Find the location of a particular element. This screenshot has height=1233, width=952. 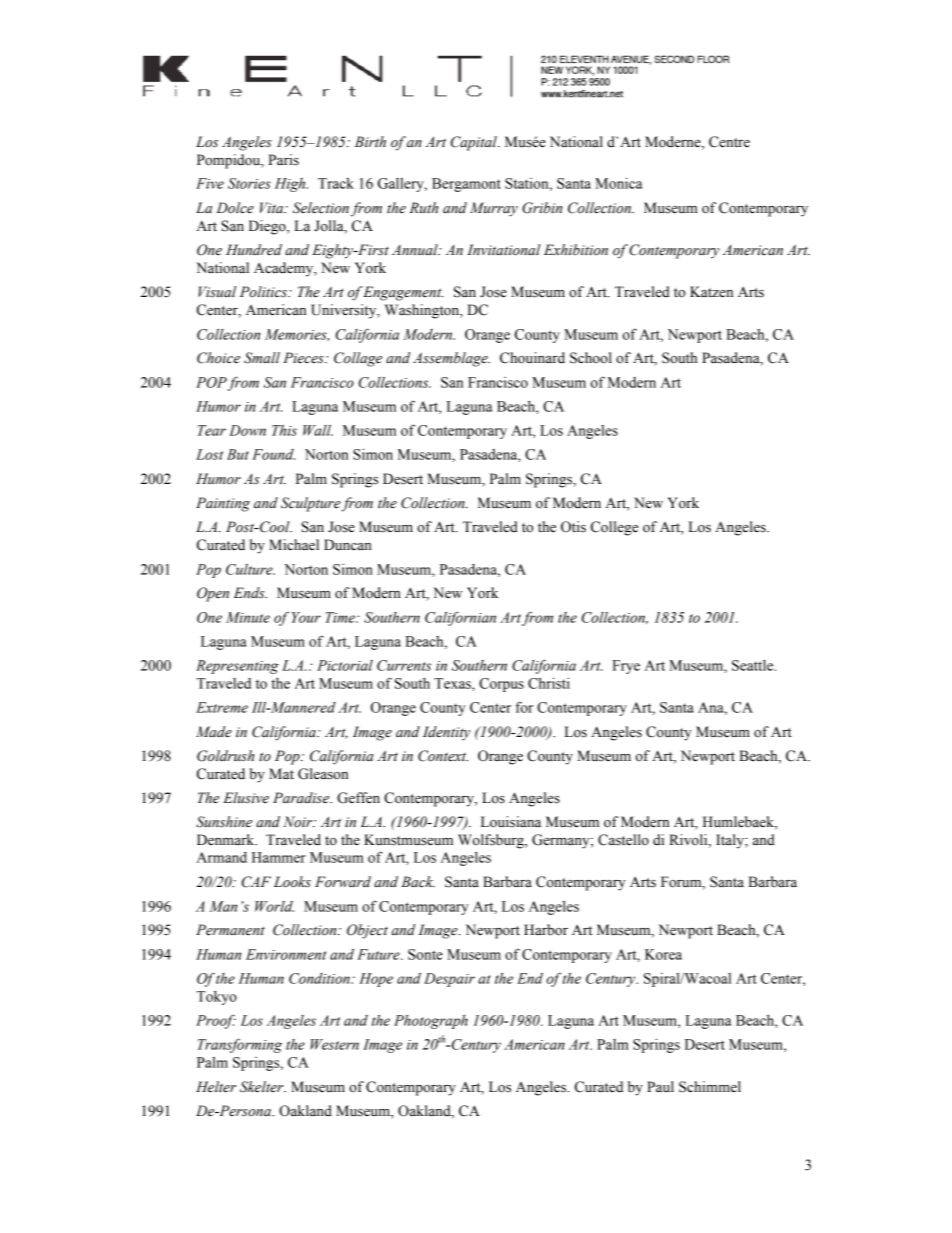

Centre is located at coordinates (729, 142).
